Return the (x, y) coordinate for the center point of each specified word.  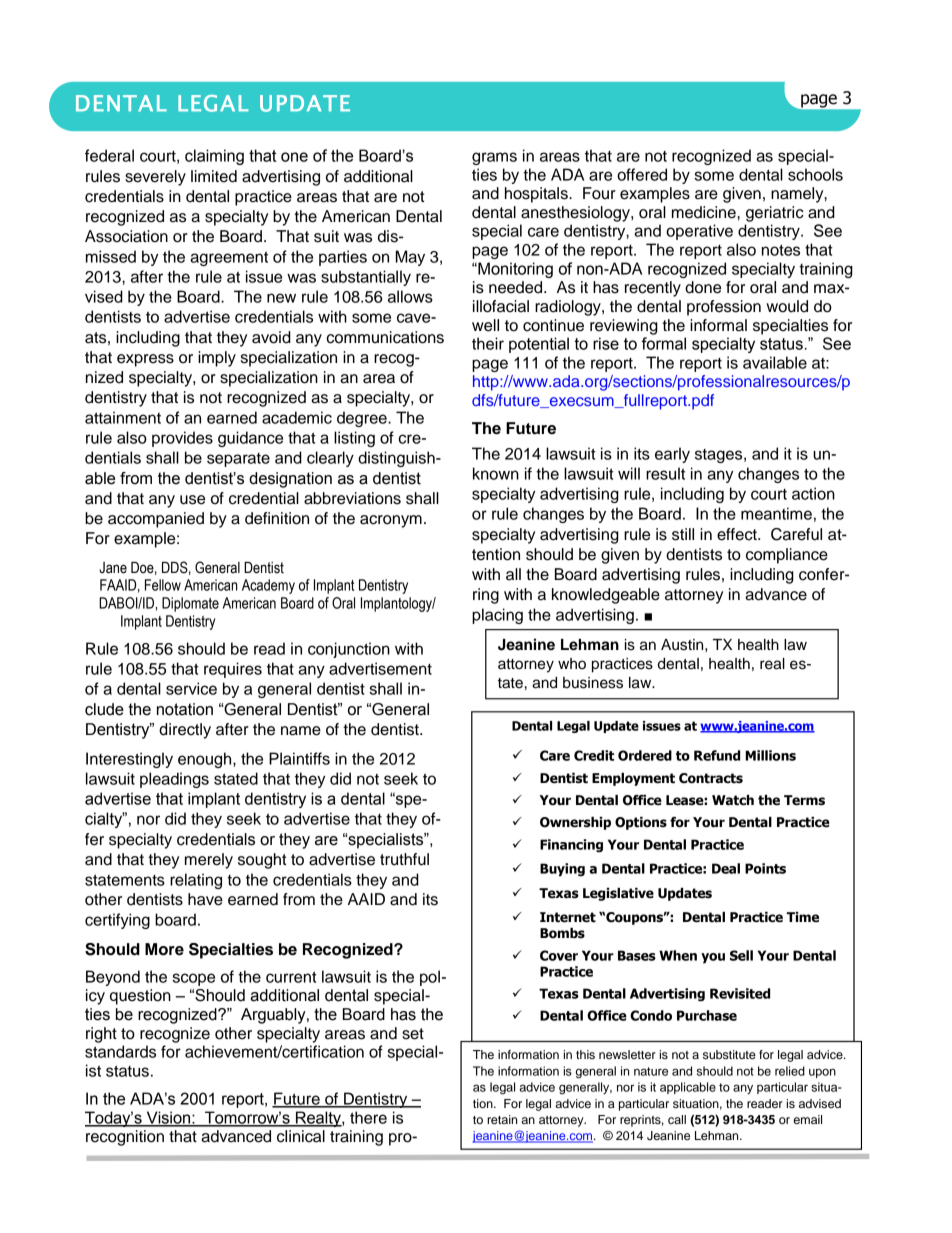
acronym (391, 521)
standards (120, 1051)
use (192, 500)
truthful (404, 859)
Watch (733, 800)
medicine (705, 212)
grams (494, 158)
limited (214, 176)
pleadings (174, 780)
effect (738, 534)
